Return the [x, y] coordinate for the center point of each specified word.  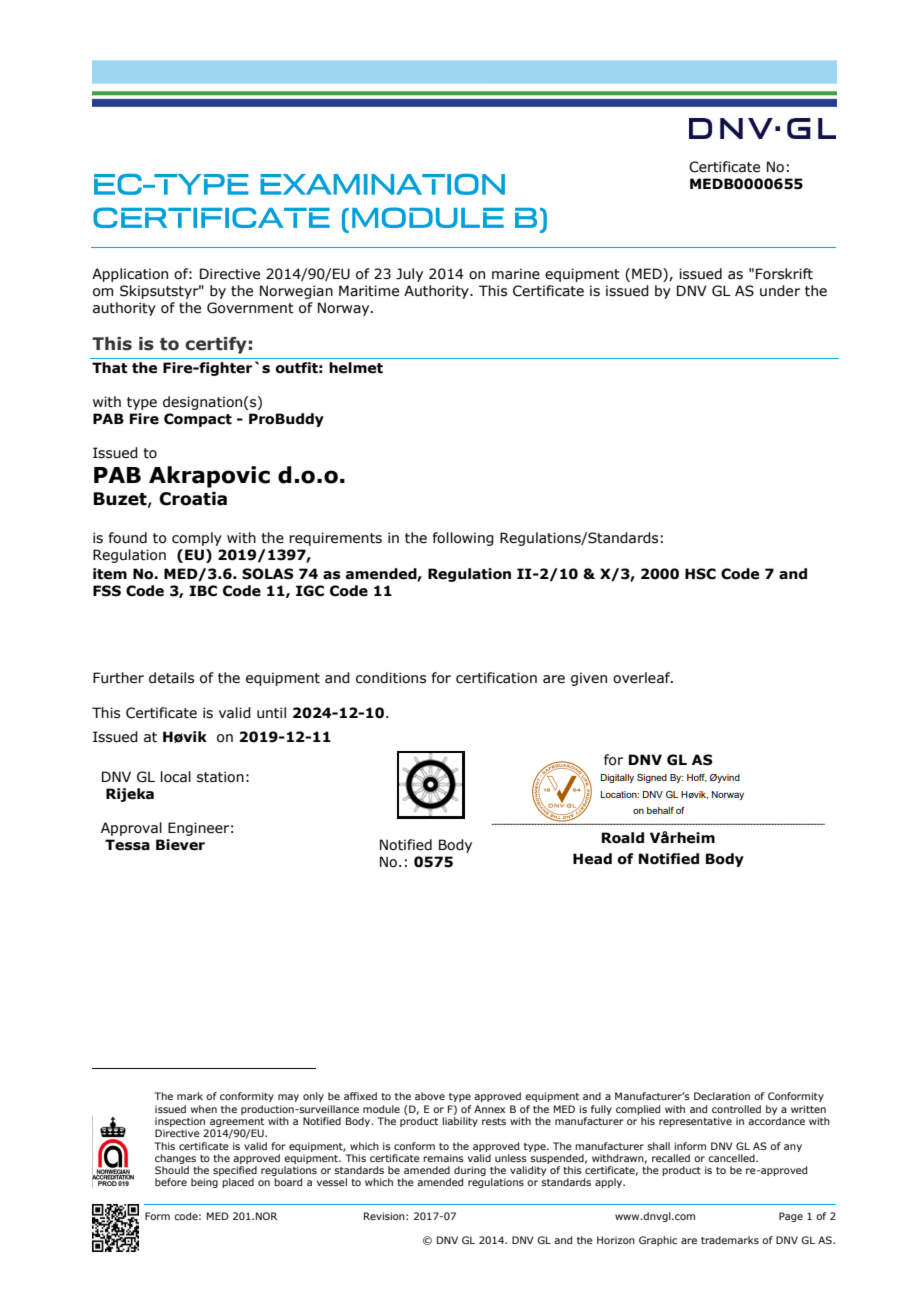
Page [791, 1217]
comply [197, 539]
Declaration [722, 1096]
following [463, 539]
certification [496, 678]
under [780, 291]
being [204, 1183]
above [430, 1096]
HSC [700, 574]
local [176, 777]
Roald [623, 838]
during [470, 1171]
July [409, 275]
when [204, 1109]
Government [250, 308]
